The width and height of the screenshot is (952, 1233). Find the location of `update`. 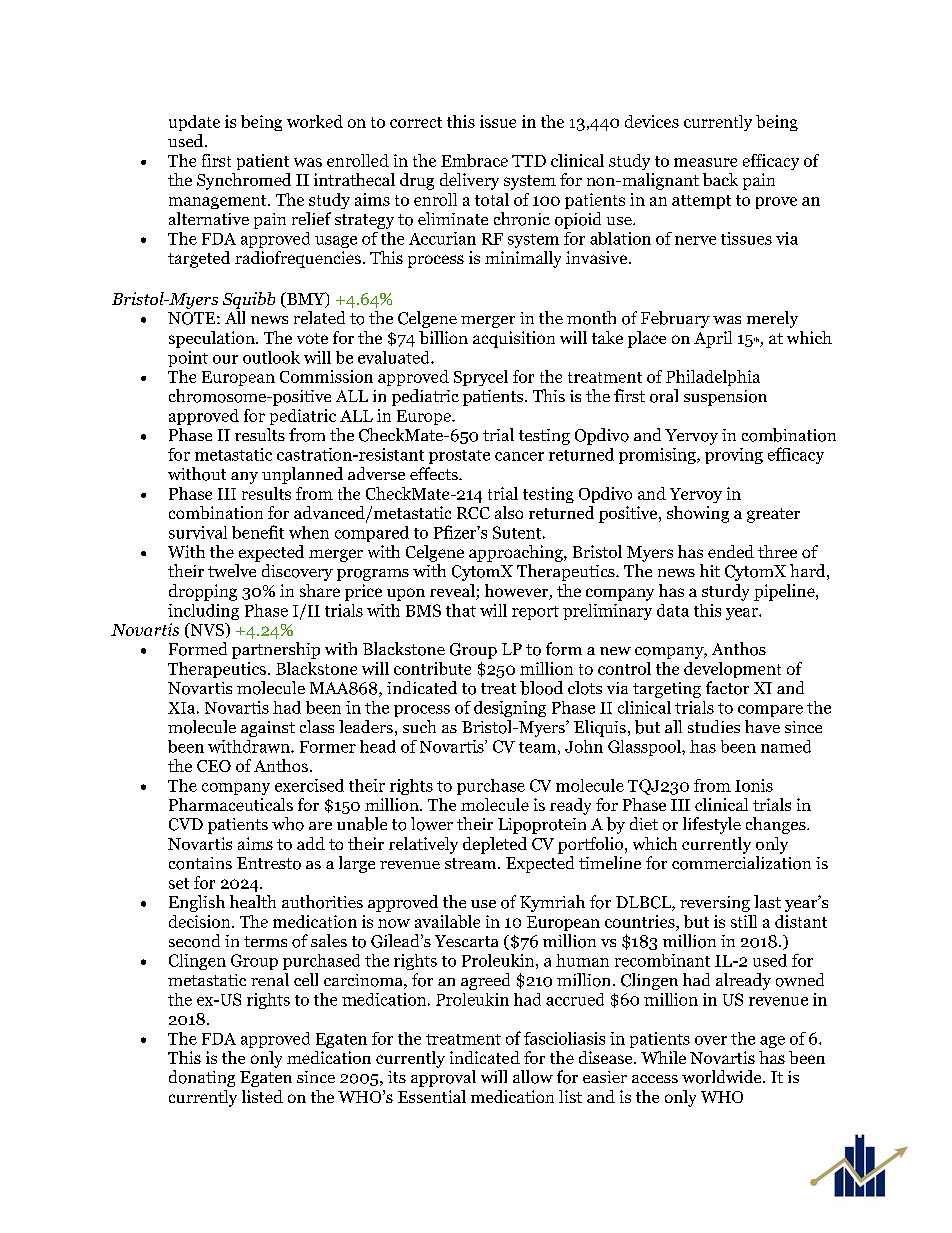

update is located at coordinates (194, 123).
